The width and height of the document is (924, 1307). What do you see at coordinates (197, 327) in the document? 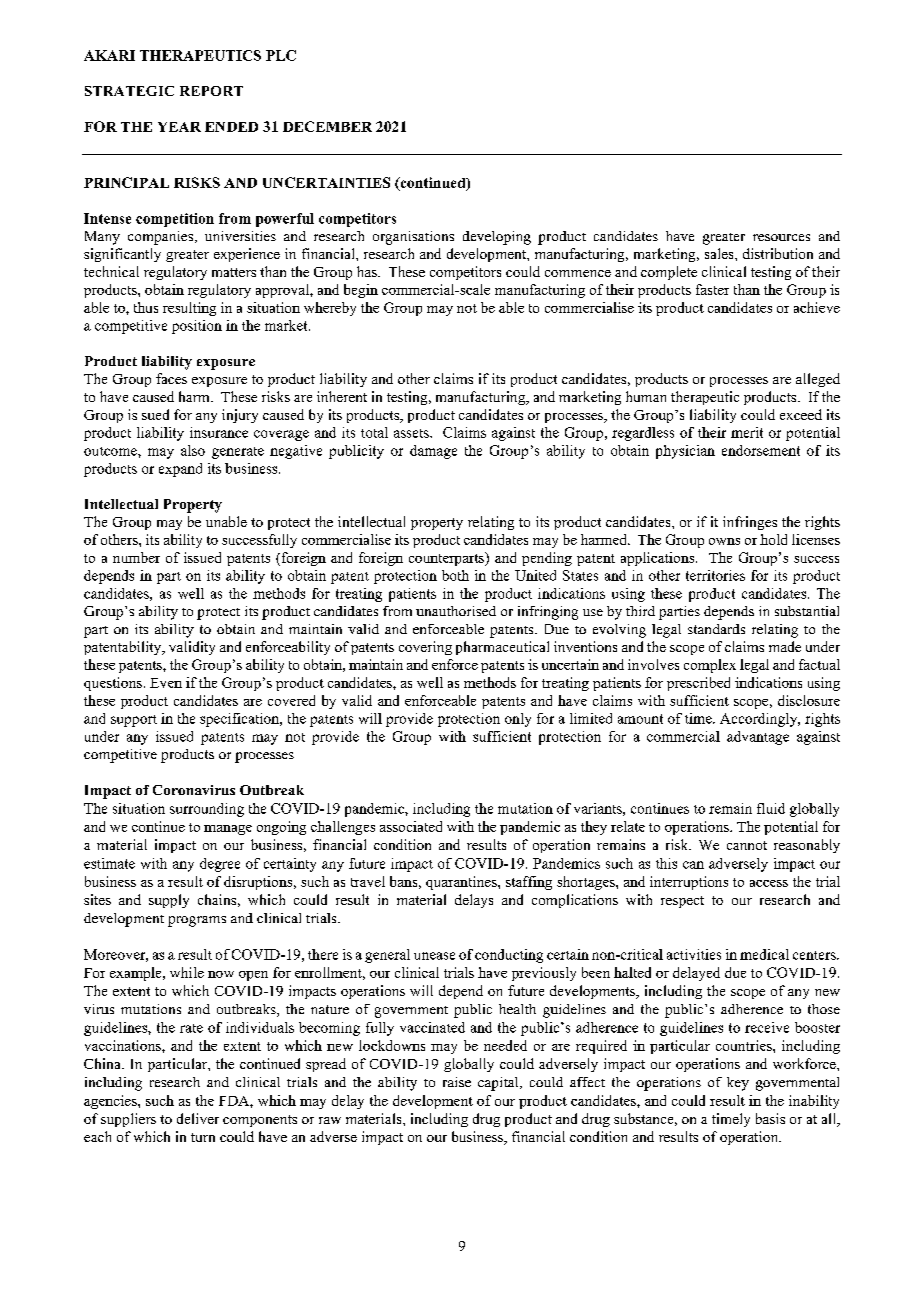
I see `position` at bounding box center [197, 327].
